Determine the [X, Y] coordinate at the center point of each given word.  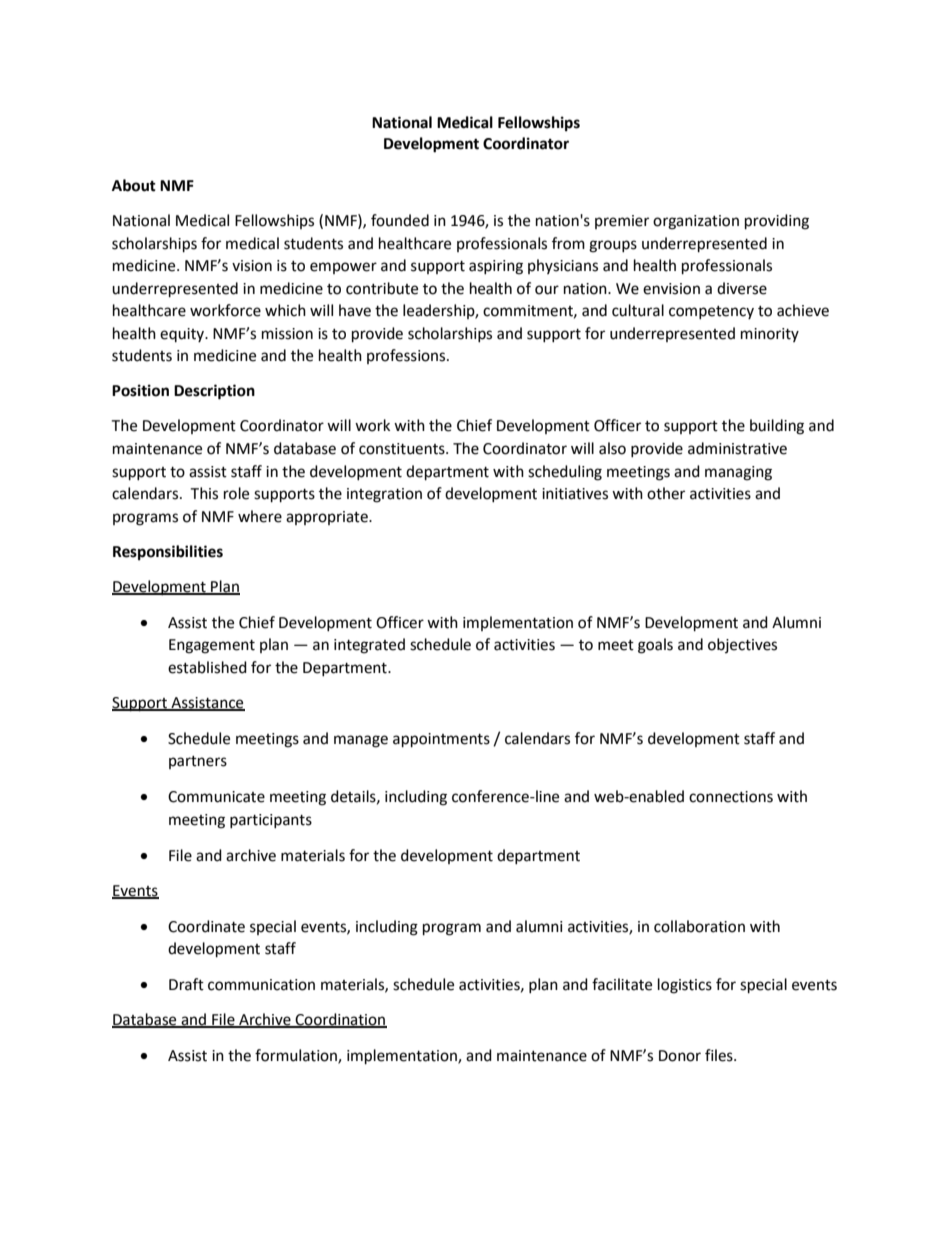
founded [400, 220]
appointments [441, 740]
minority [770, 335]
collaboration [699, 926]
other [666, 493]
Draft [186, 984]
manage [361, 741]
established [207, 667]
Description [214, 392]
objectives [742, 645]
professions [407, 356]
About [134, 185]
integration [384, 495]
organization [696, 222]
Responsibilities [168, 553]
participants [271, 821]
